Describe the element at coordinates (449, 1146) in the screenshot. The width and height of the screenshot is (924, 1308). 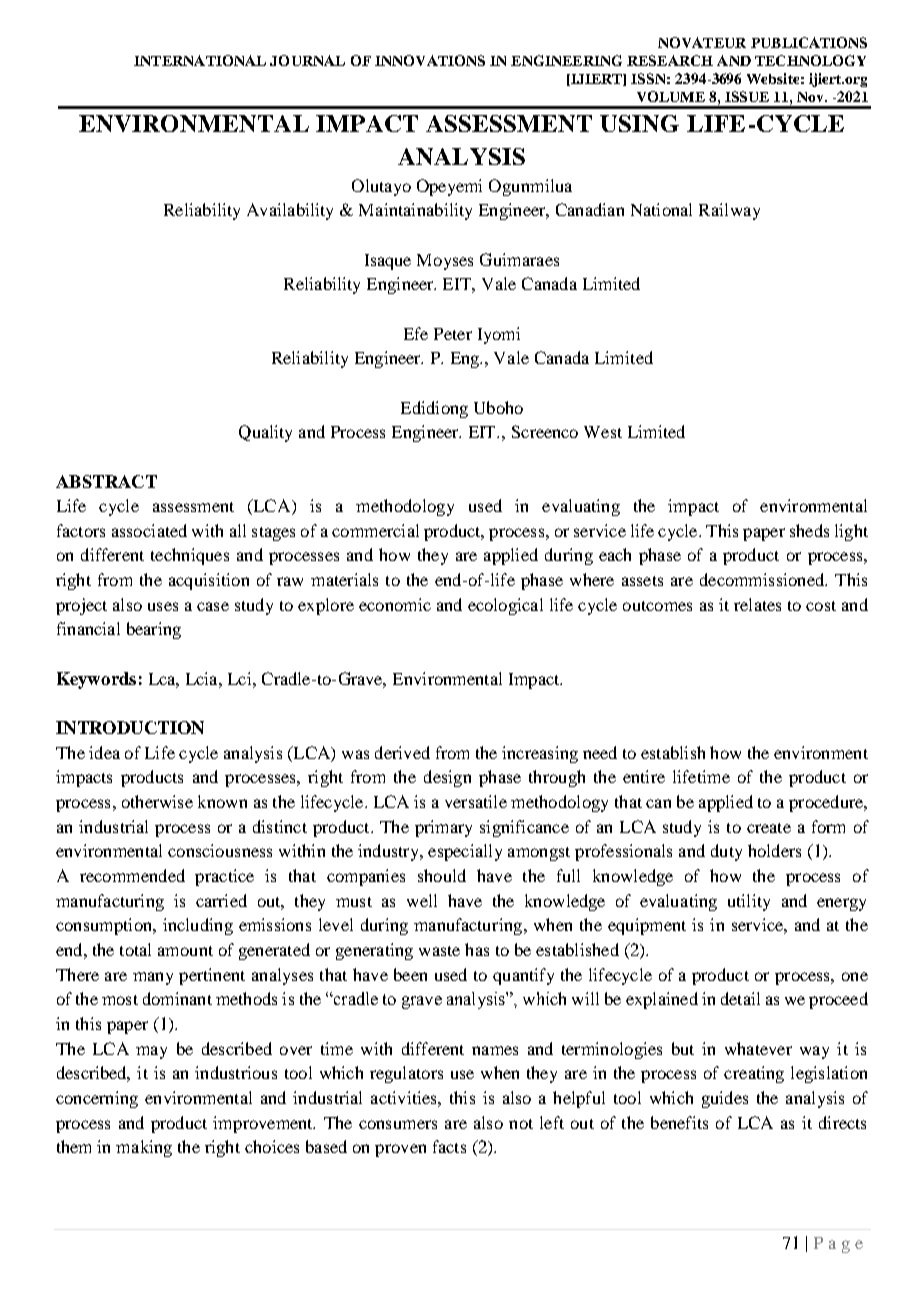
I see `facts` at that location.
